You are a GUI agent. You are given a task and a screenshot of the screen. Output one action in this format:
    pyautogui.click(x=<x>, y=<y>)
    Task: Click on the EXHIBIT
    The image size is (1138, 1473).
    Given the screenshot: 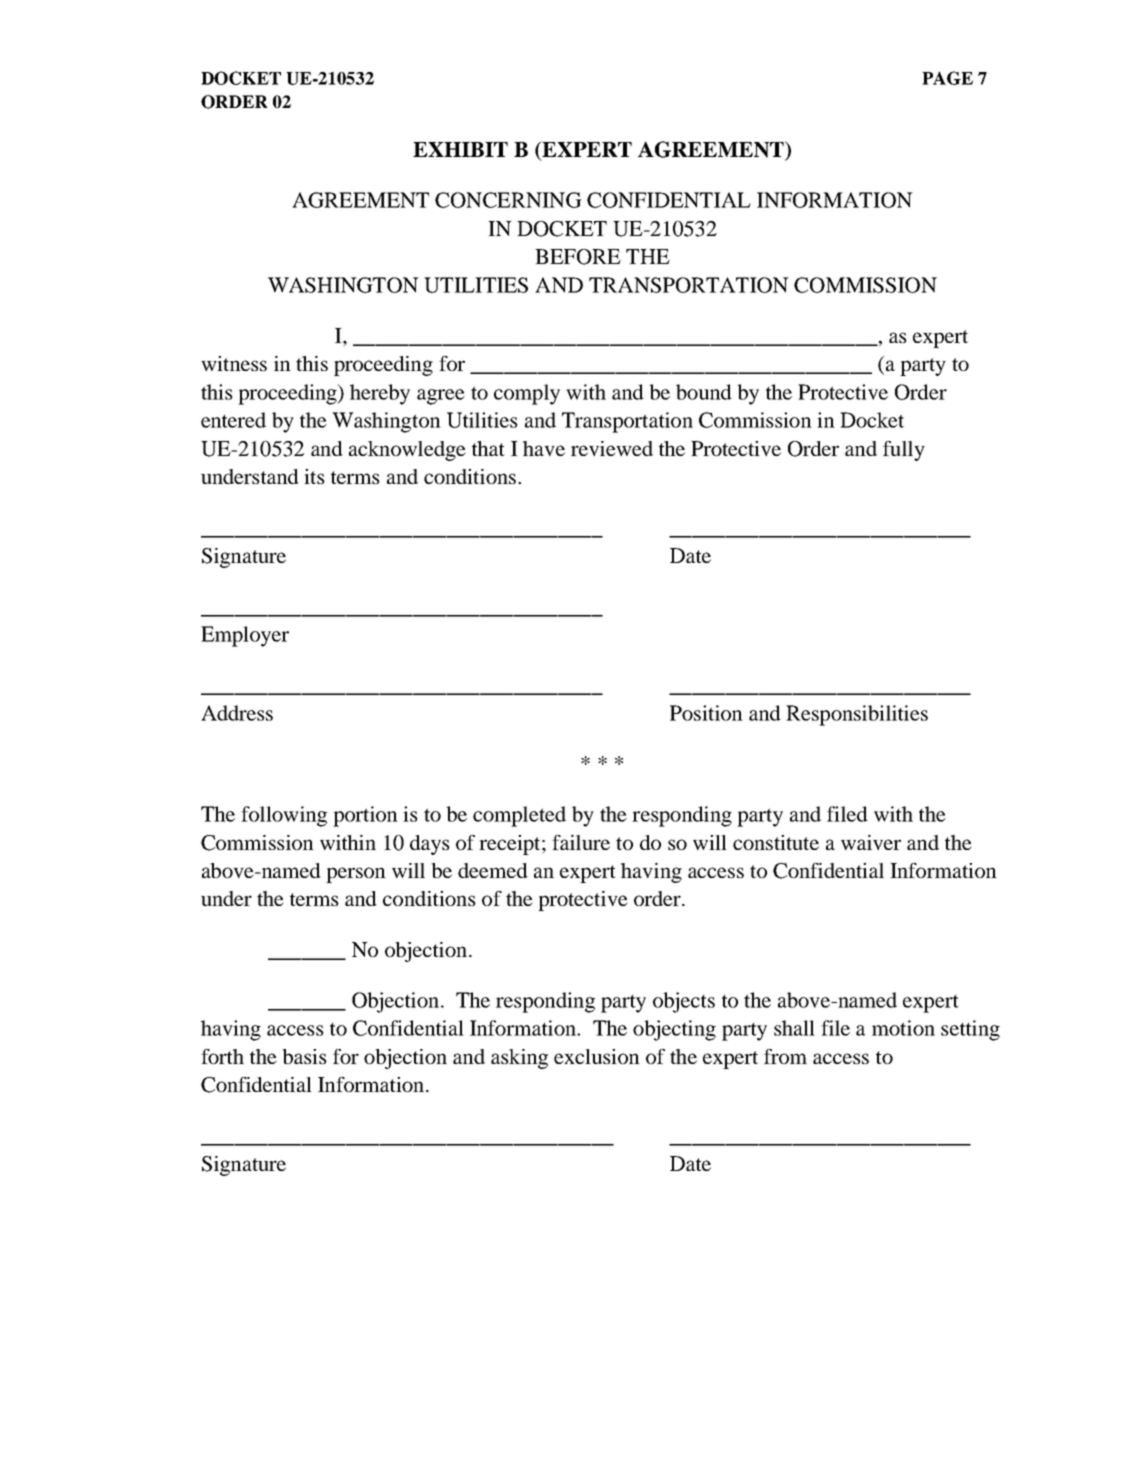 What is the action you would take?
    pyautogui.click(x=460, y=149)
